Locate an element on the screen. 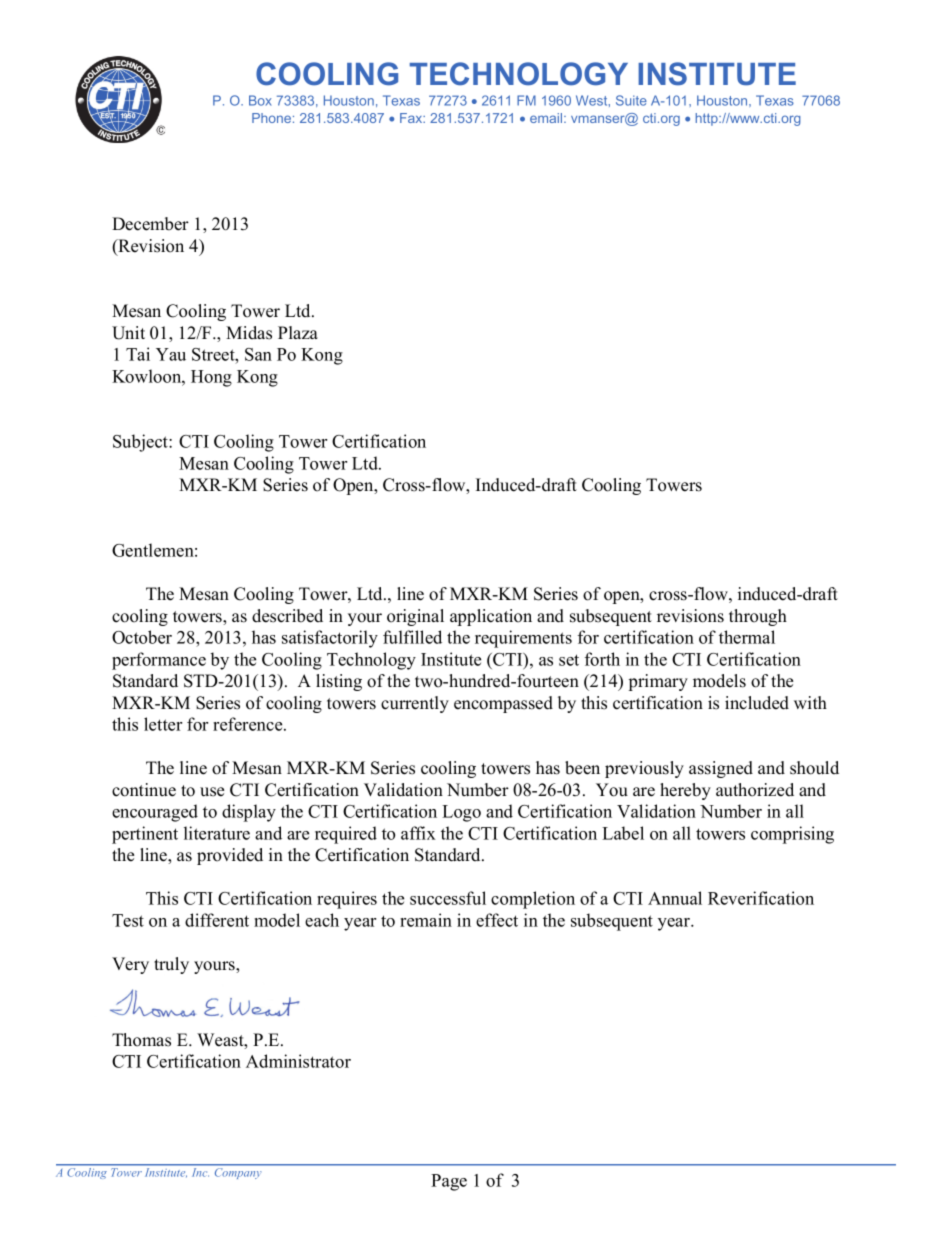 The width and height of the screenshot is (952, 1233). Company is located at coordinates (237, 1174).
